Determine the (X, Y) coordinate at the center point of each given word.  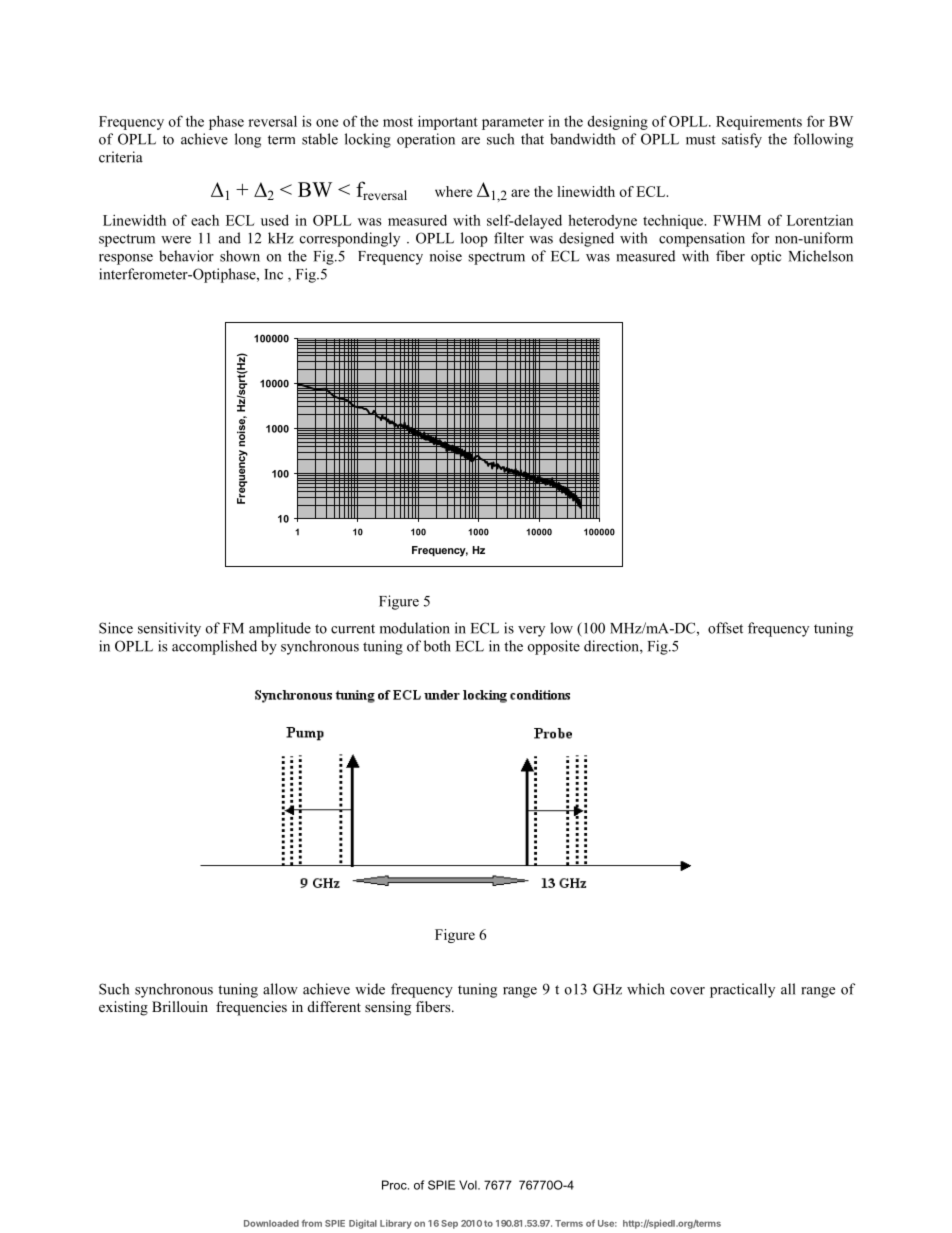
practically (742, 990)
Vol (469, 1185)
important (448, 122)
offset (725, 628)
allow (280, 989)
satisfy (742, 140)
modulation (415, 628)
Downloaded (271, 1223)
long (248, 140)
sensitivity (169, 629)
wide (370, 989)
